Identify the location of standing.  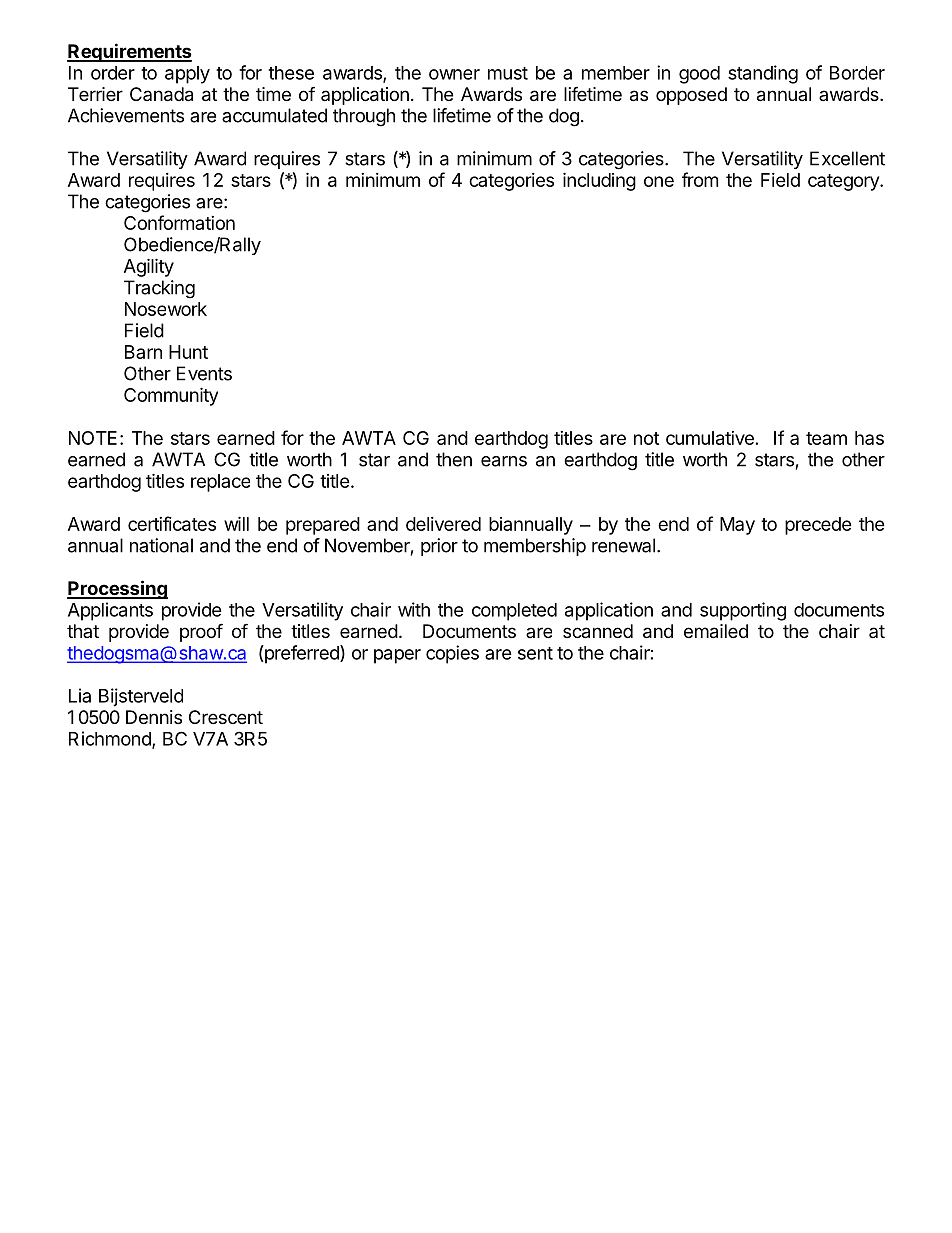
(763, 74).
